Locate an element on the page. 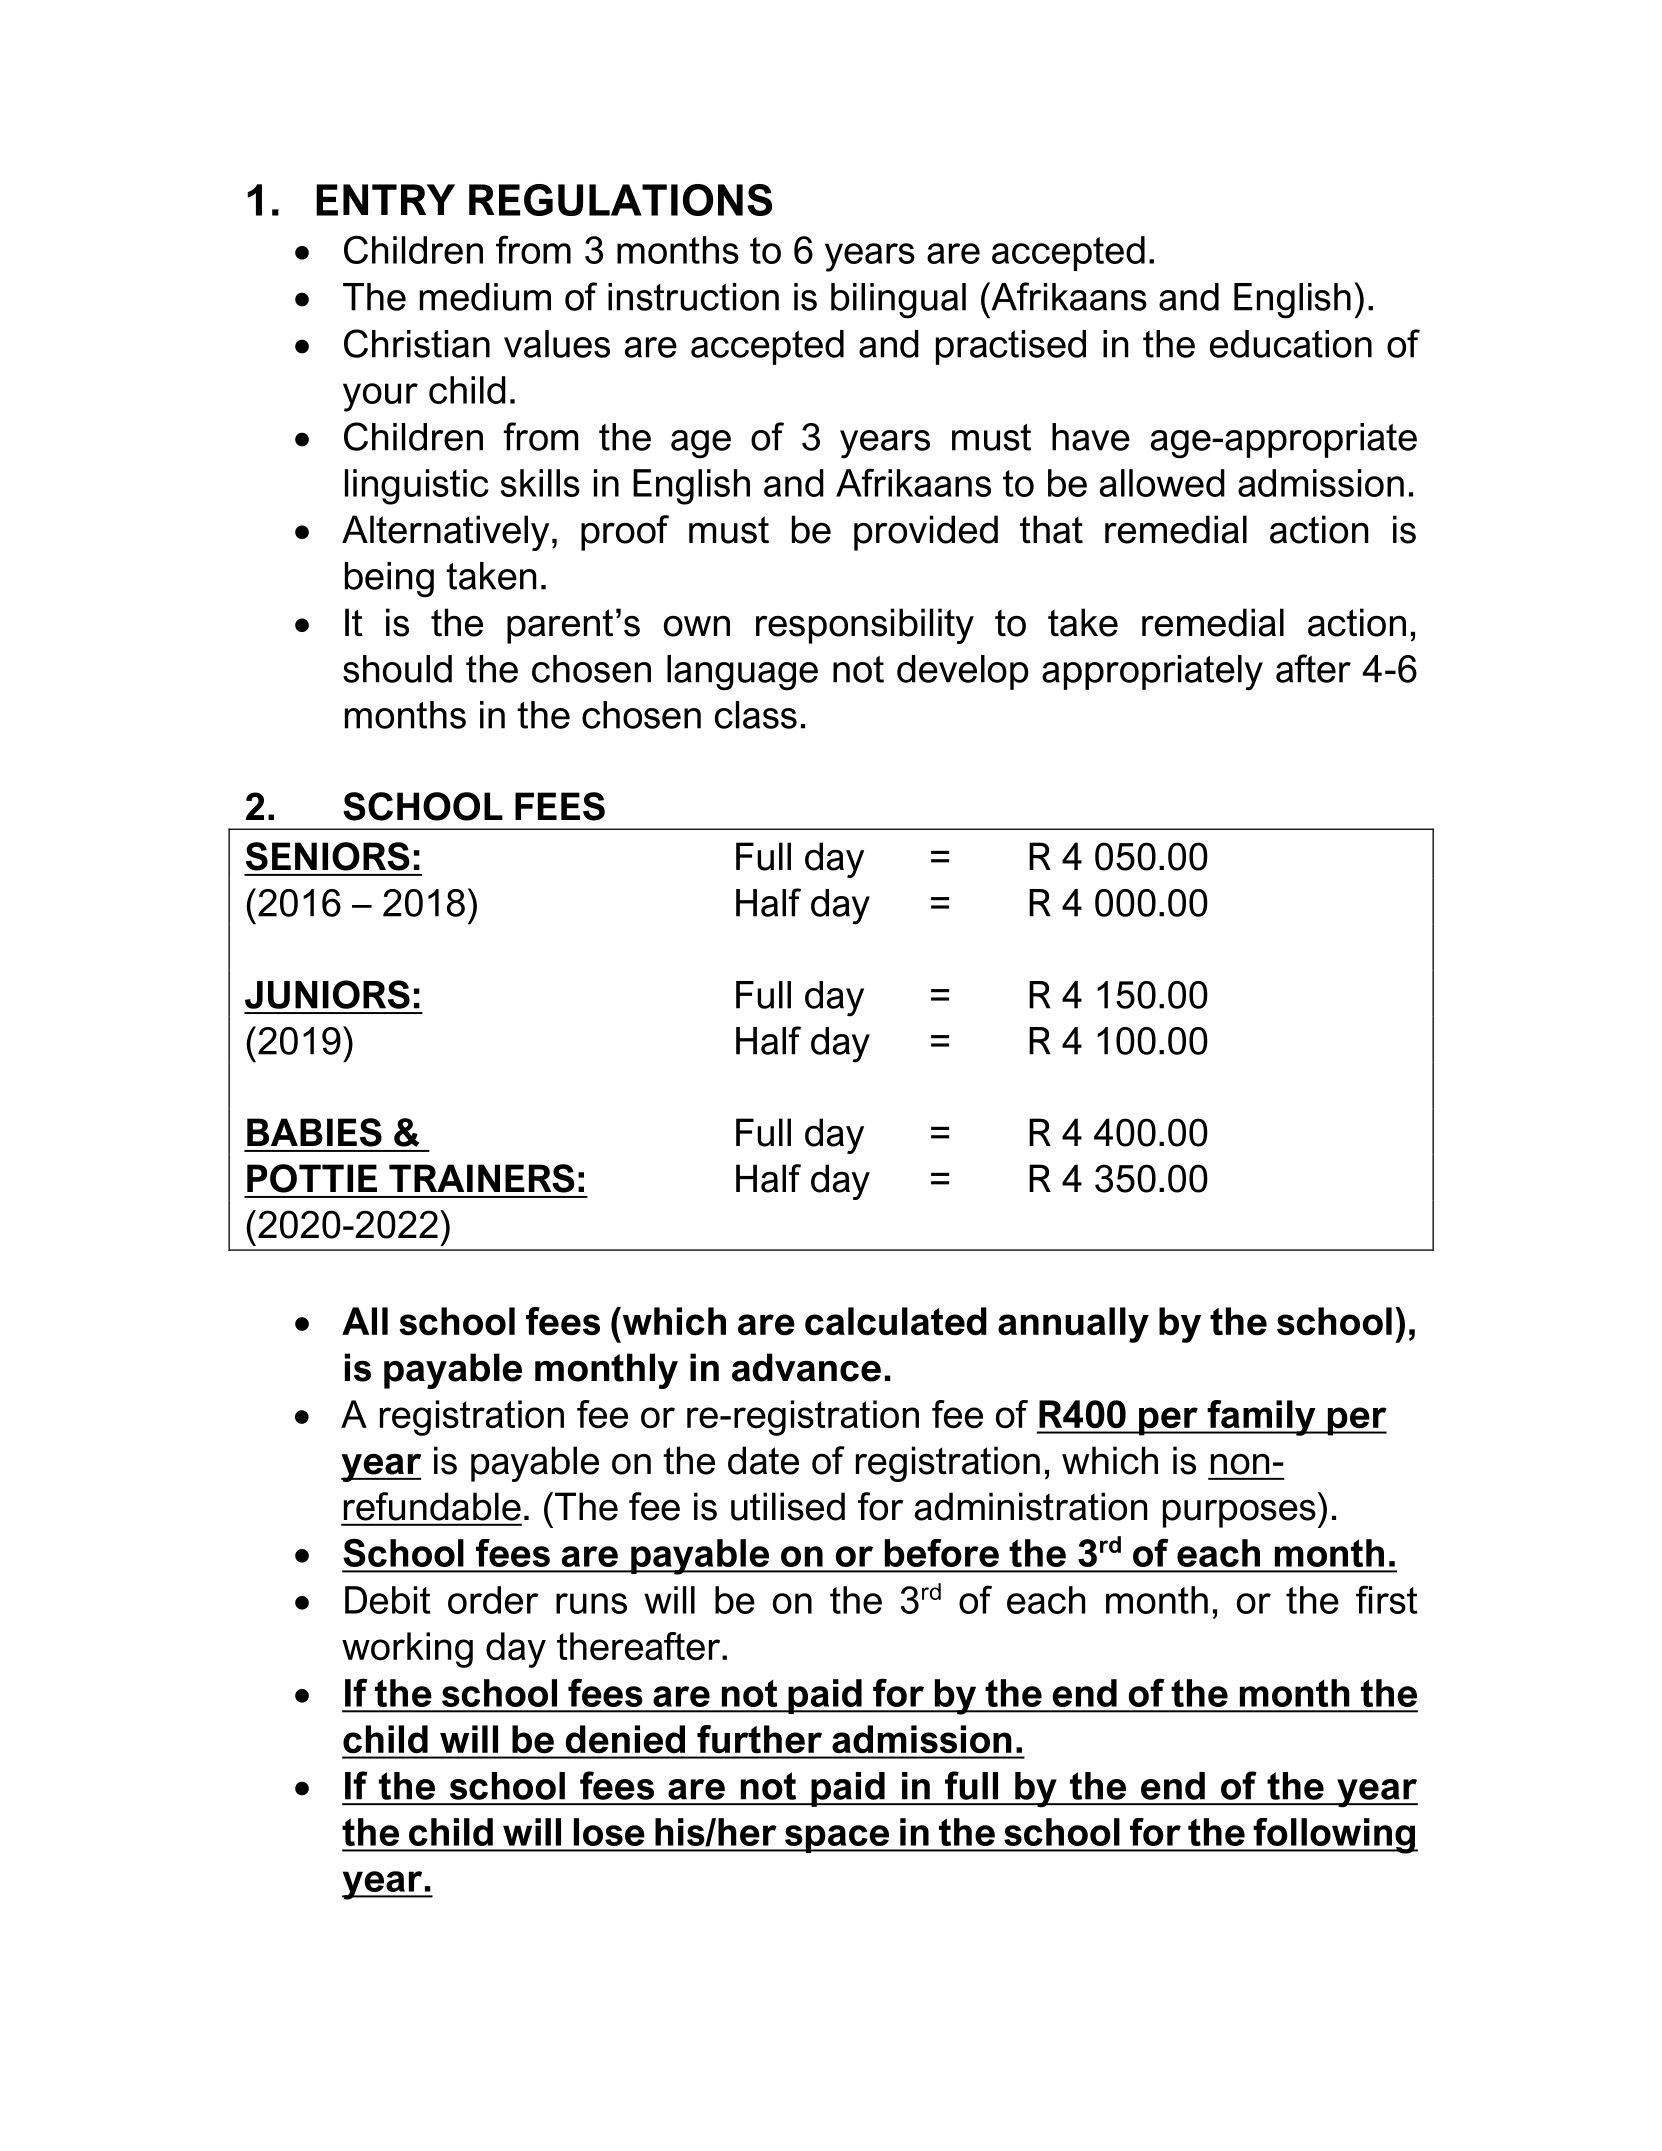 The image size is (1662, 2151). responsibility is located at coordinates (865, 626).
